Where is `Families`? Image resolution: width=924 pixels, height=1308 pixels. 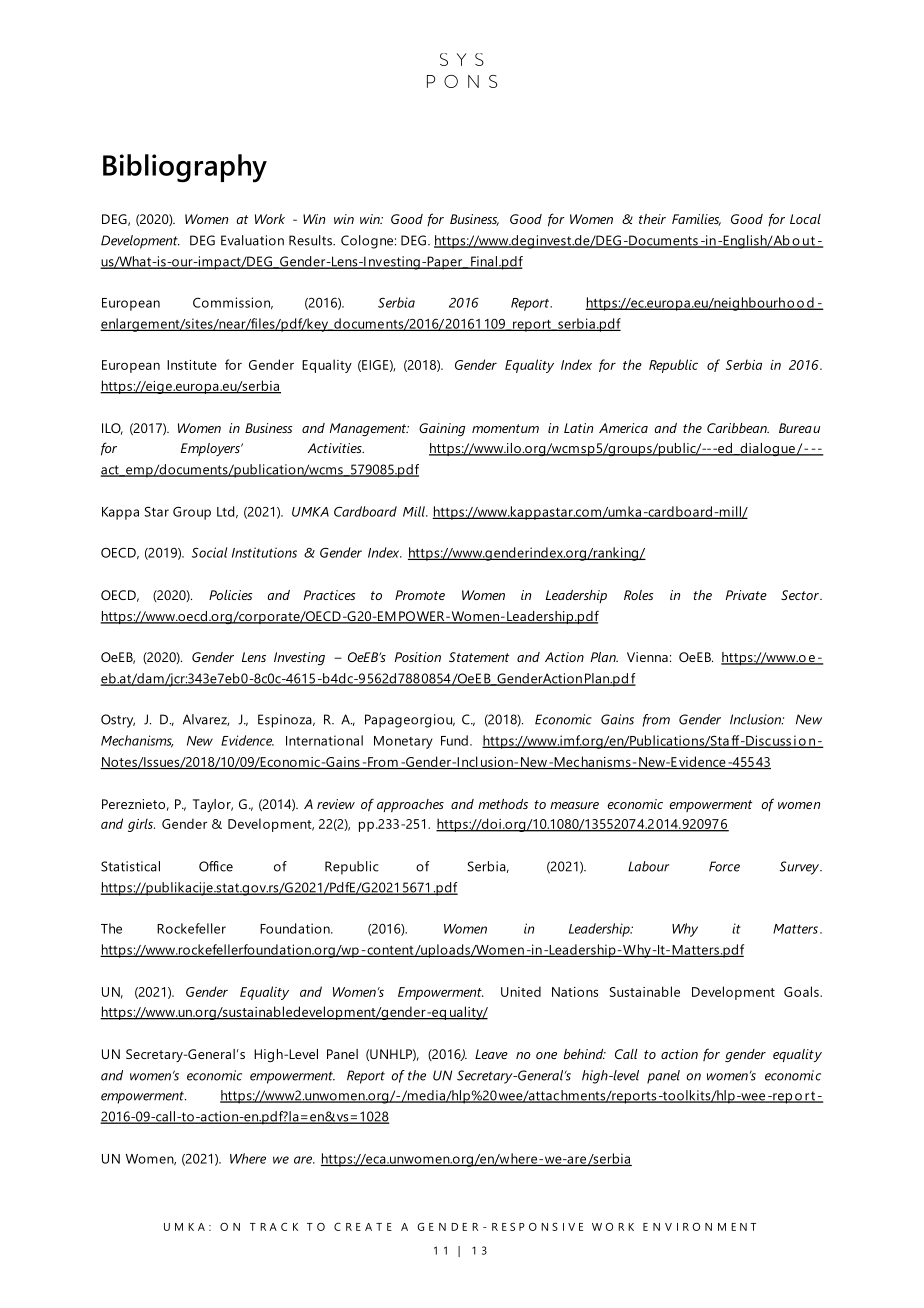 Families is located at coordinates (696, 220).
